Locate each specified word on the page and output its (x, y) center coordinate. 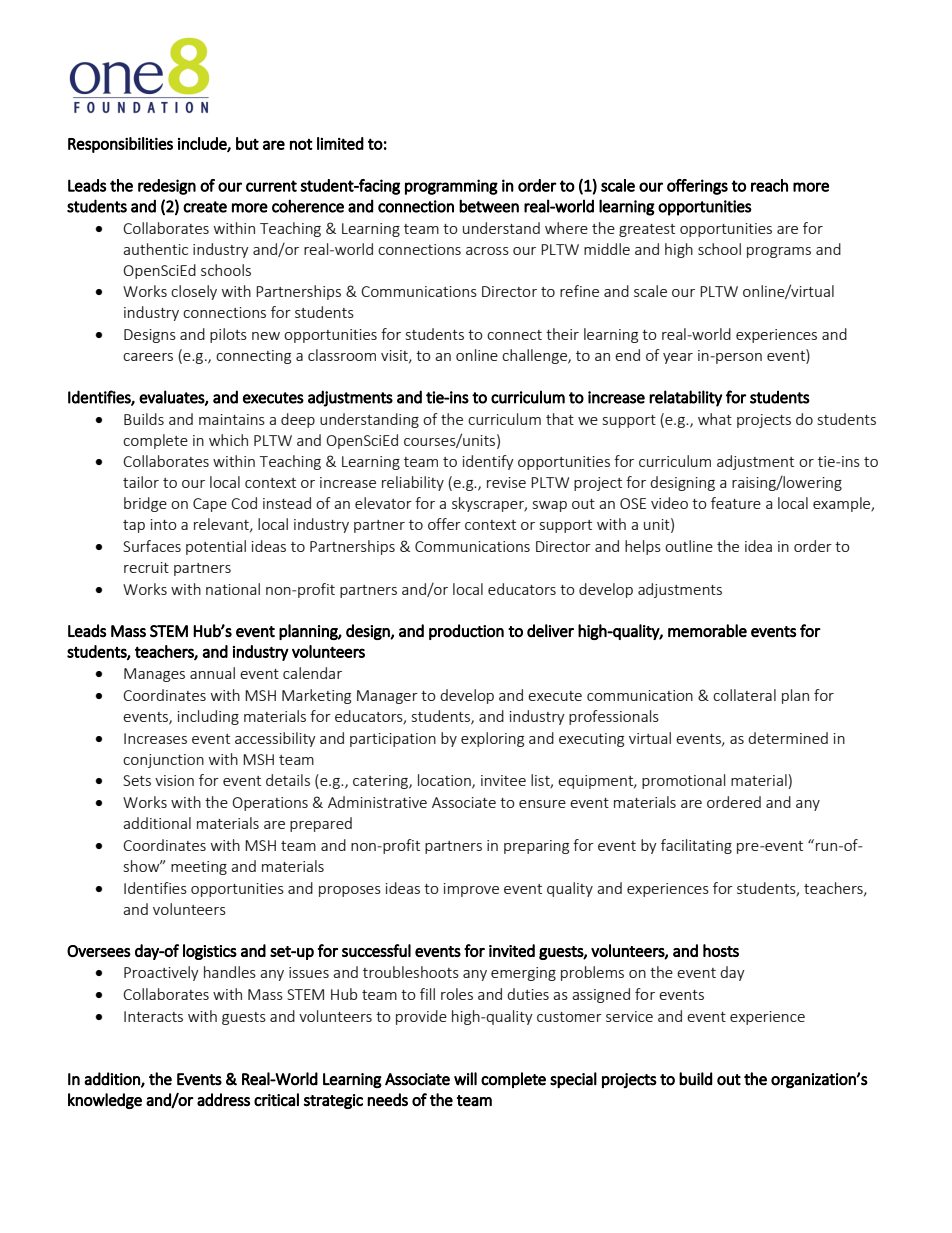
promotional (683, 781)
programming (451, 187)
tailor (141, 482)
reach (769, 185)
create (205, 207)
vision (174, 780)
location (445, 781)
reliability (413, 483)
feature (736, 503)
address (223, 1099)
